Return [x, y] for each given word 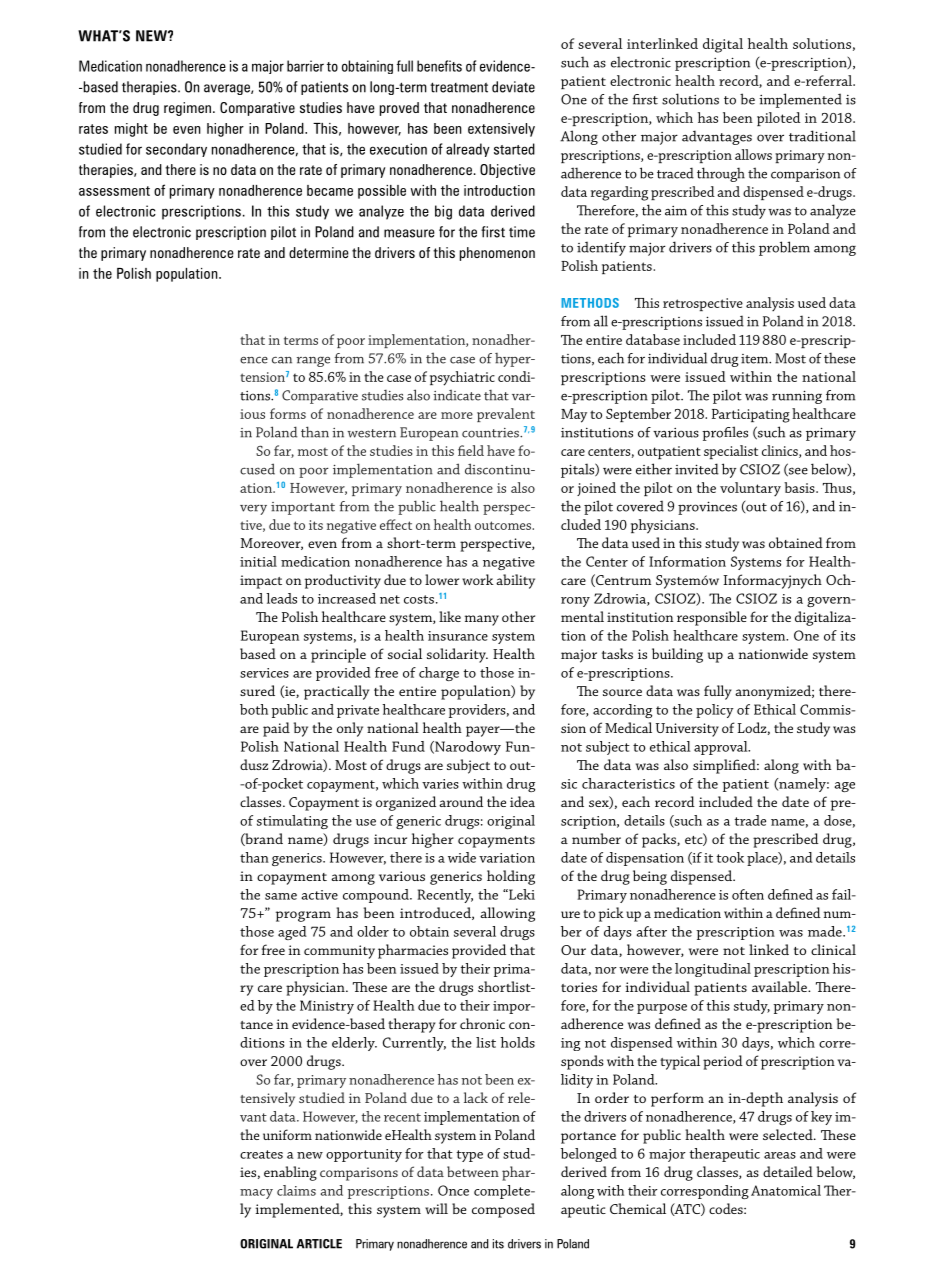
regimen [187, 109]
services [264, 673]
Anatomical [786, 1190]
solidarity [457, 655]
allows [753, 154]
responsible [712, 618]
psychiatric [462, 378]
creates [261, 1154]
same [281, 896]
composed [503, 1210]
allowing [507, 914]
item [756, 359]
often [748, 894]
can [282, 360]
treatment [459, 87]
